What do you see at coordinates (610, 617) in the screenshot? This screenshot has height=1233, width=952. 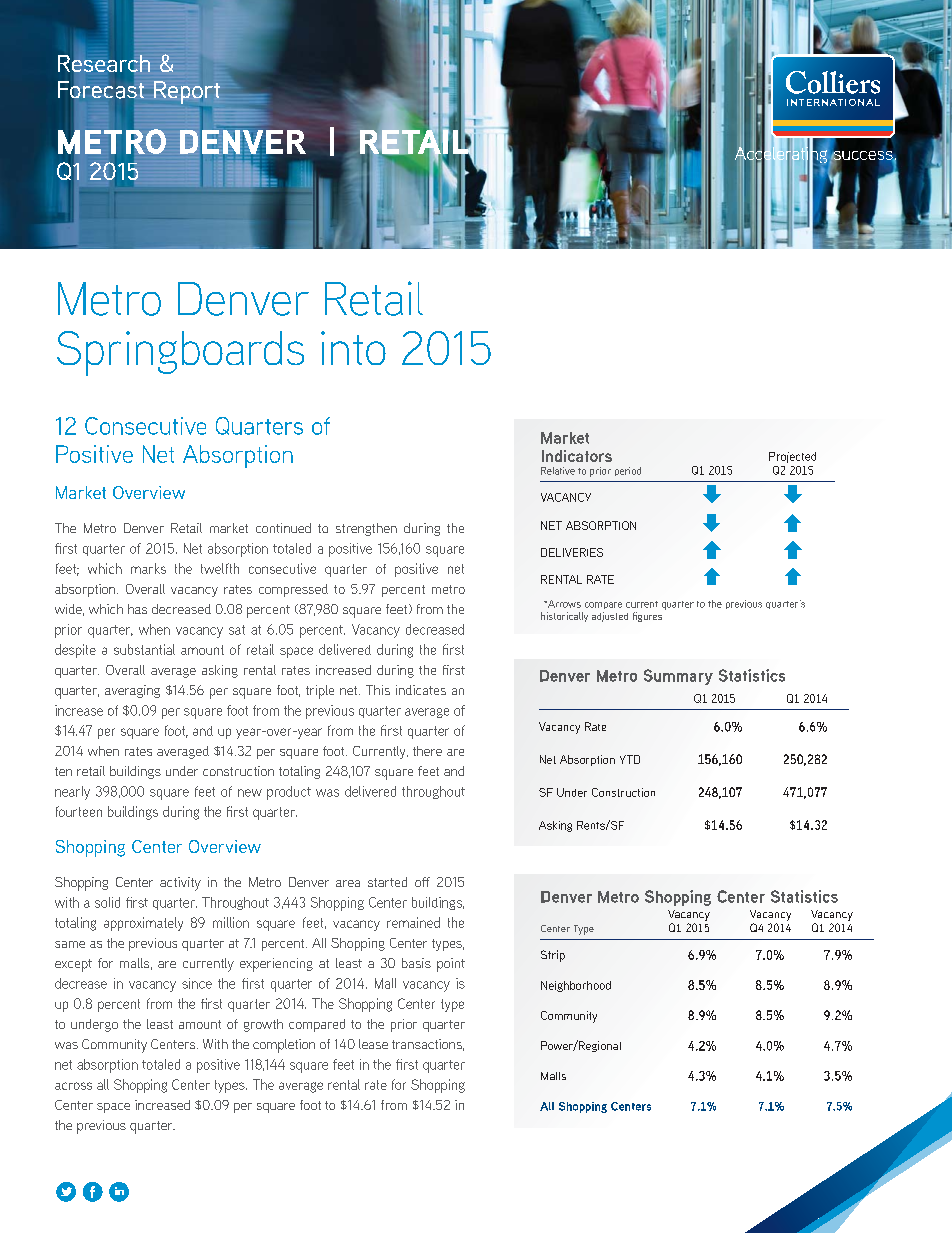 I see `adjusted` at bounding box center [610, 617].
